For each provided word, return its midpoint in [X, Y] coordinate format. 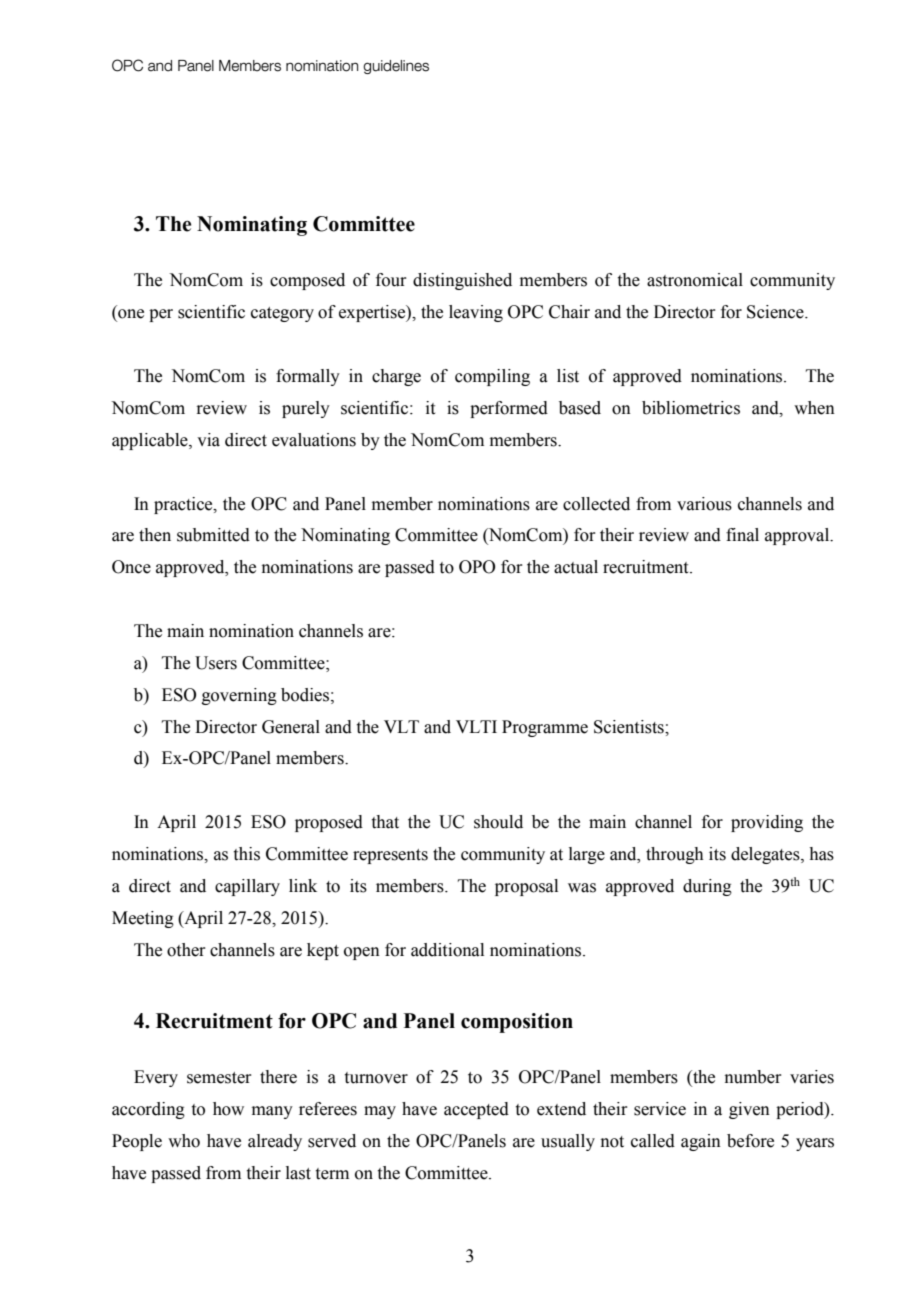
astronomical [695, 280]
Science [776, 312]
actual [576, 567]
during [707, 887]
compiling [492, 377]
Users [216, 663]
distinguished [462, 281]
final [742, 535]
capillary [247, 887]
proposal [526, 887]
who [184, 1141]
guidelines [396, 67]
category [282, 314]
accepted [476, 1110]
